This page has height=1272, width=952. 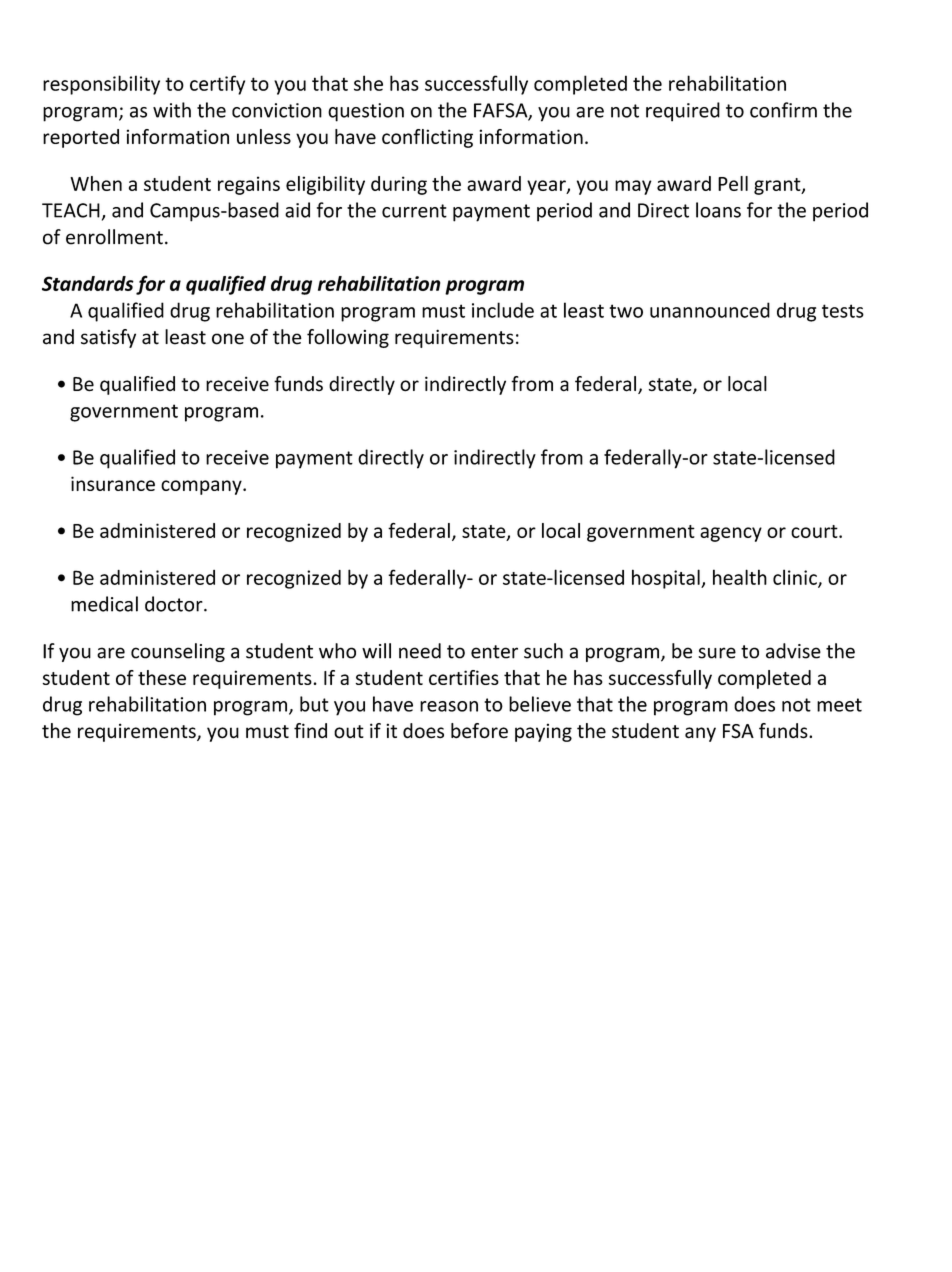 I want to click on confirm, so click(x=783, y=110).
